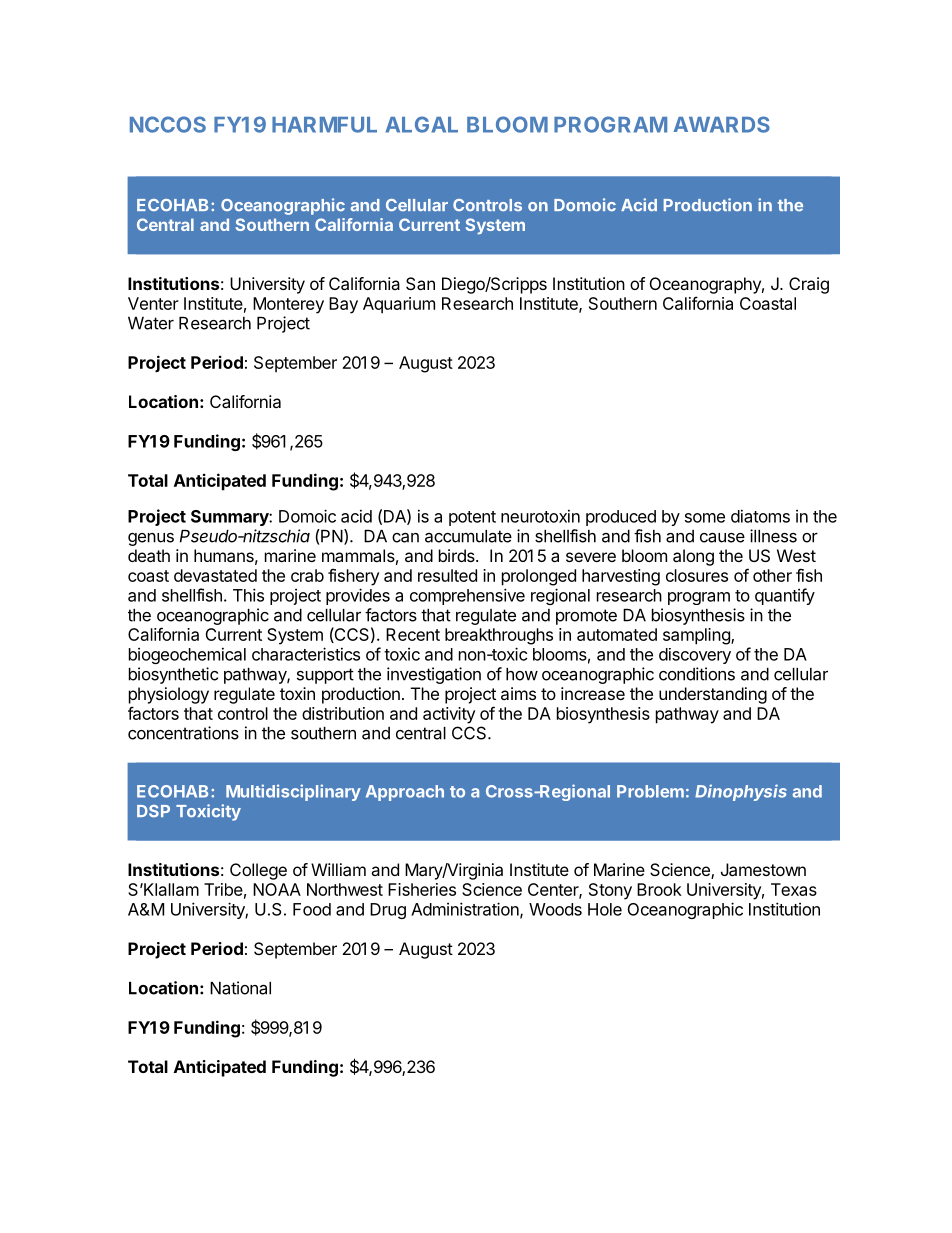 The height and width of the screenshot is (1233, 952). I want to click on accumulate, so click(468, 536).
